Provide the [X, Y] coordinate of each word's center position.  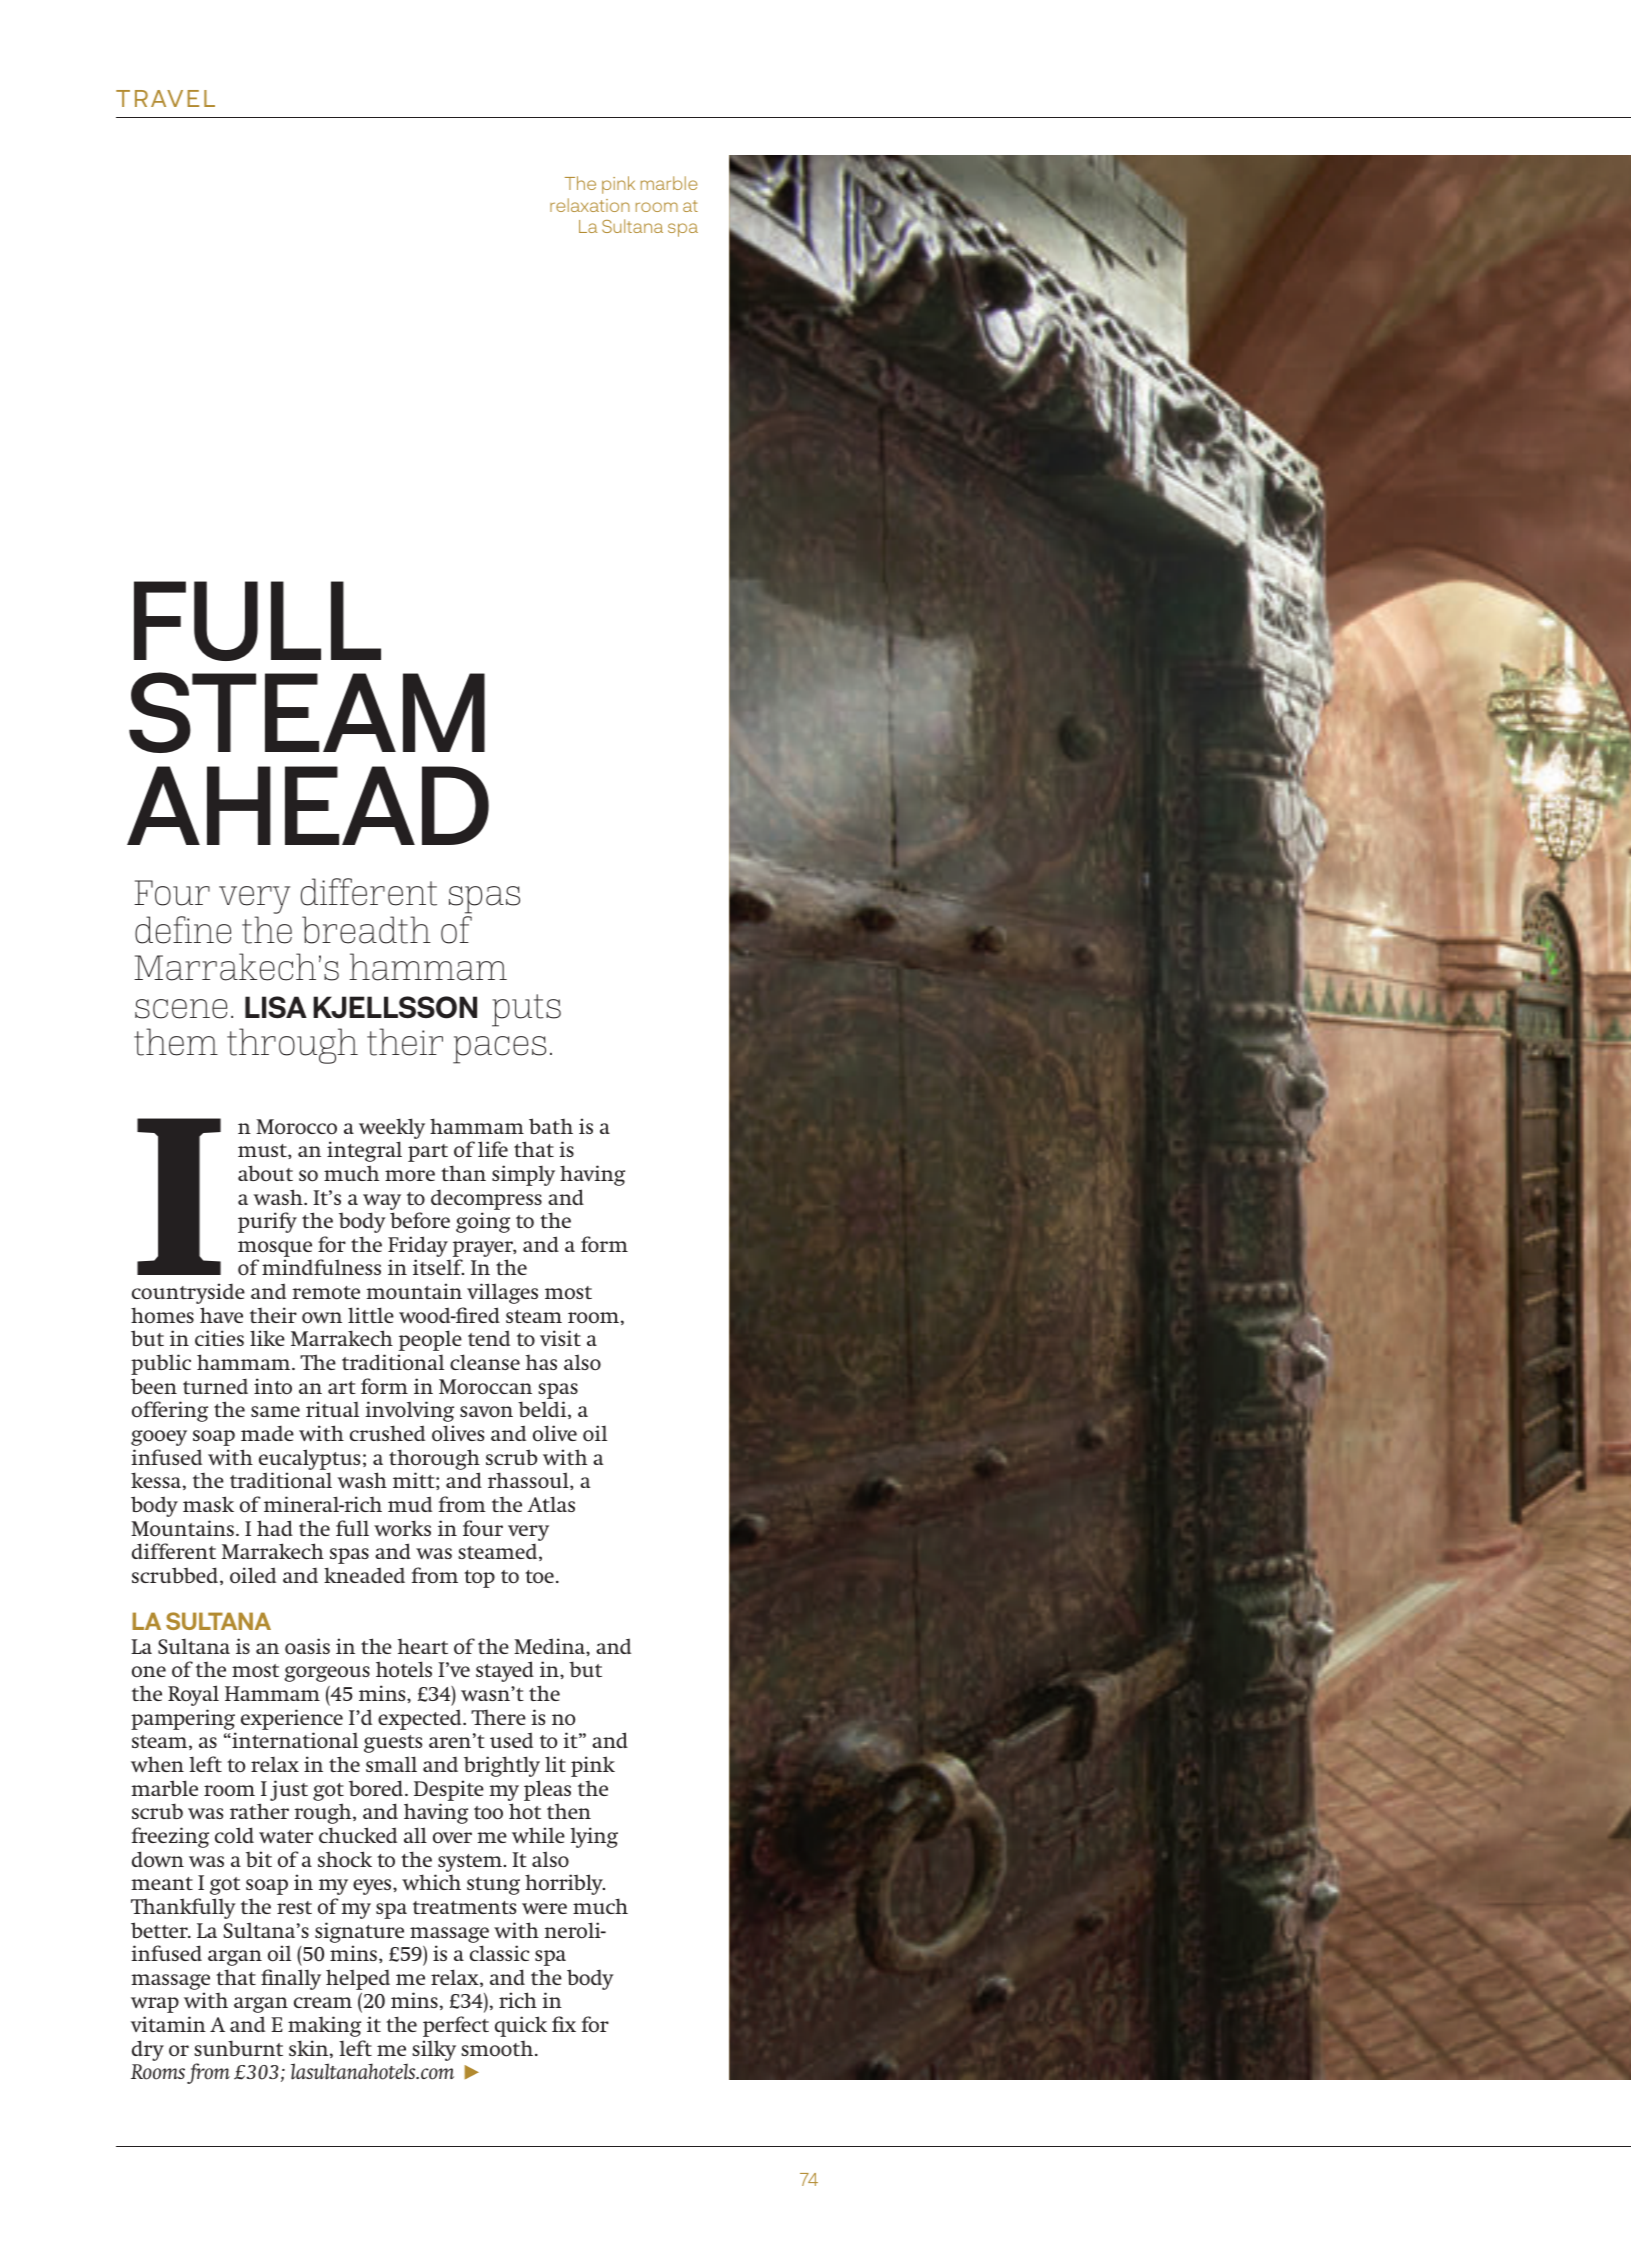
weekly [392, 1128]
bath [551, 1126]
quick [521, 2026]
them [176, 1042]
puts [526, 1010]
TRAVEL [165, 98]
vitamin [168, 2024]
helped [358, 1979]
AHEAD [308, 805]
